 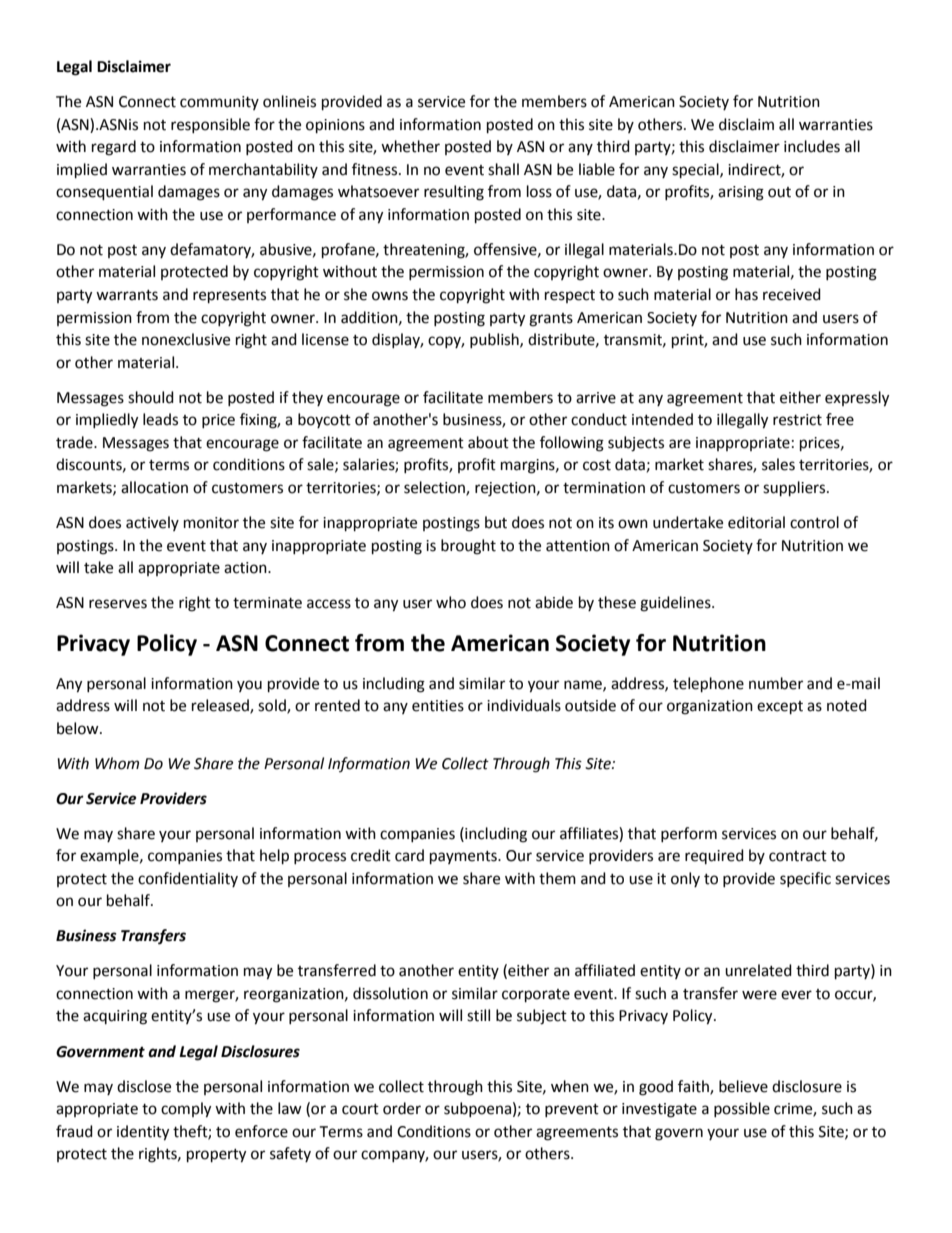 What do you see at coordinates (812, 146) in the screenshot?
I see `includes` at bounding box center [812, 146].
